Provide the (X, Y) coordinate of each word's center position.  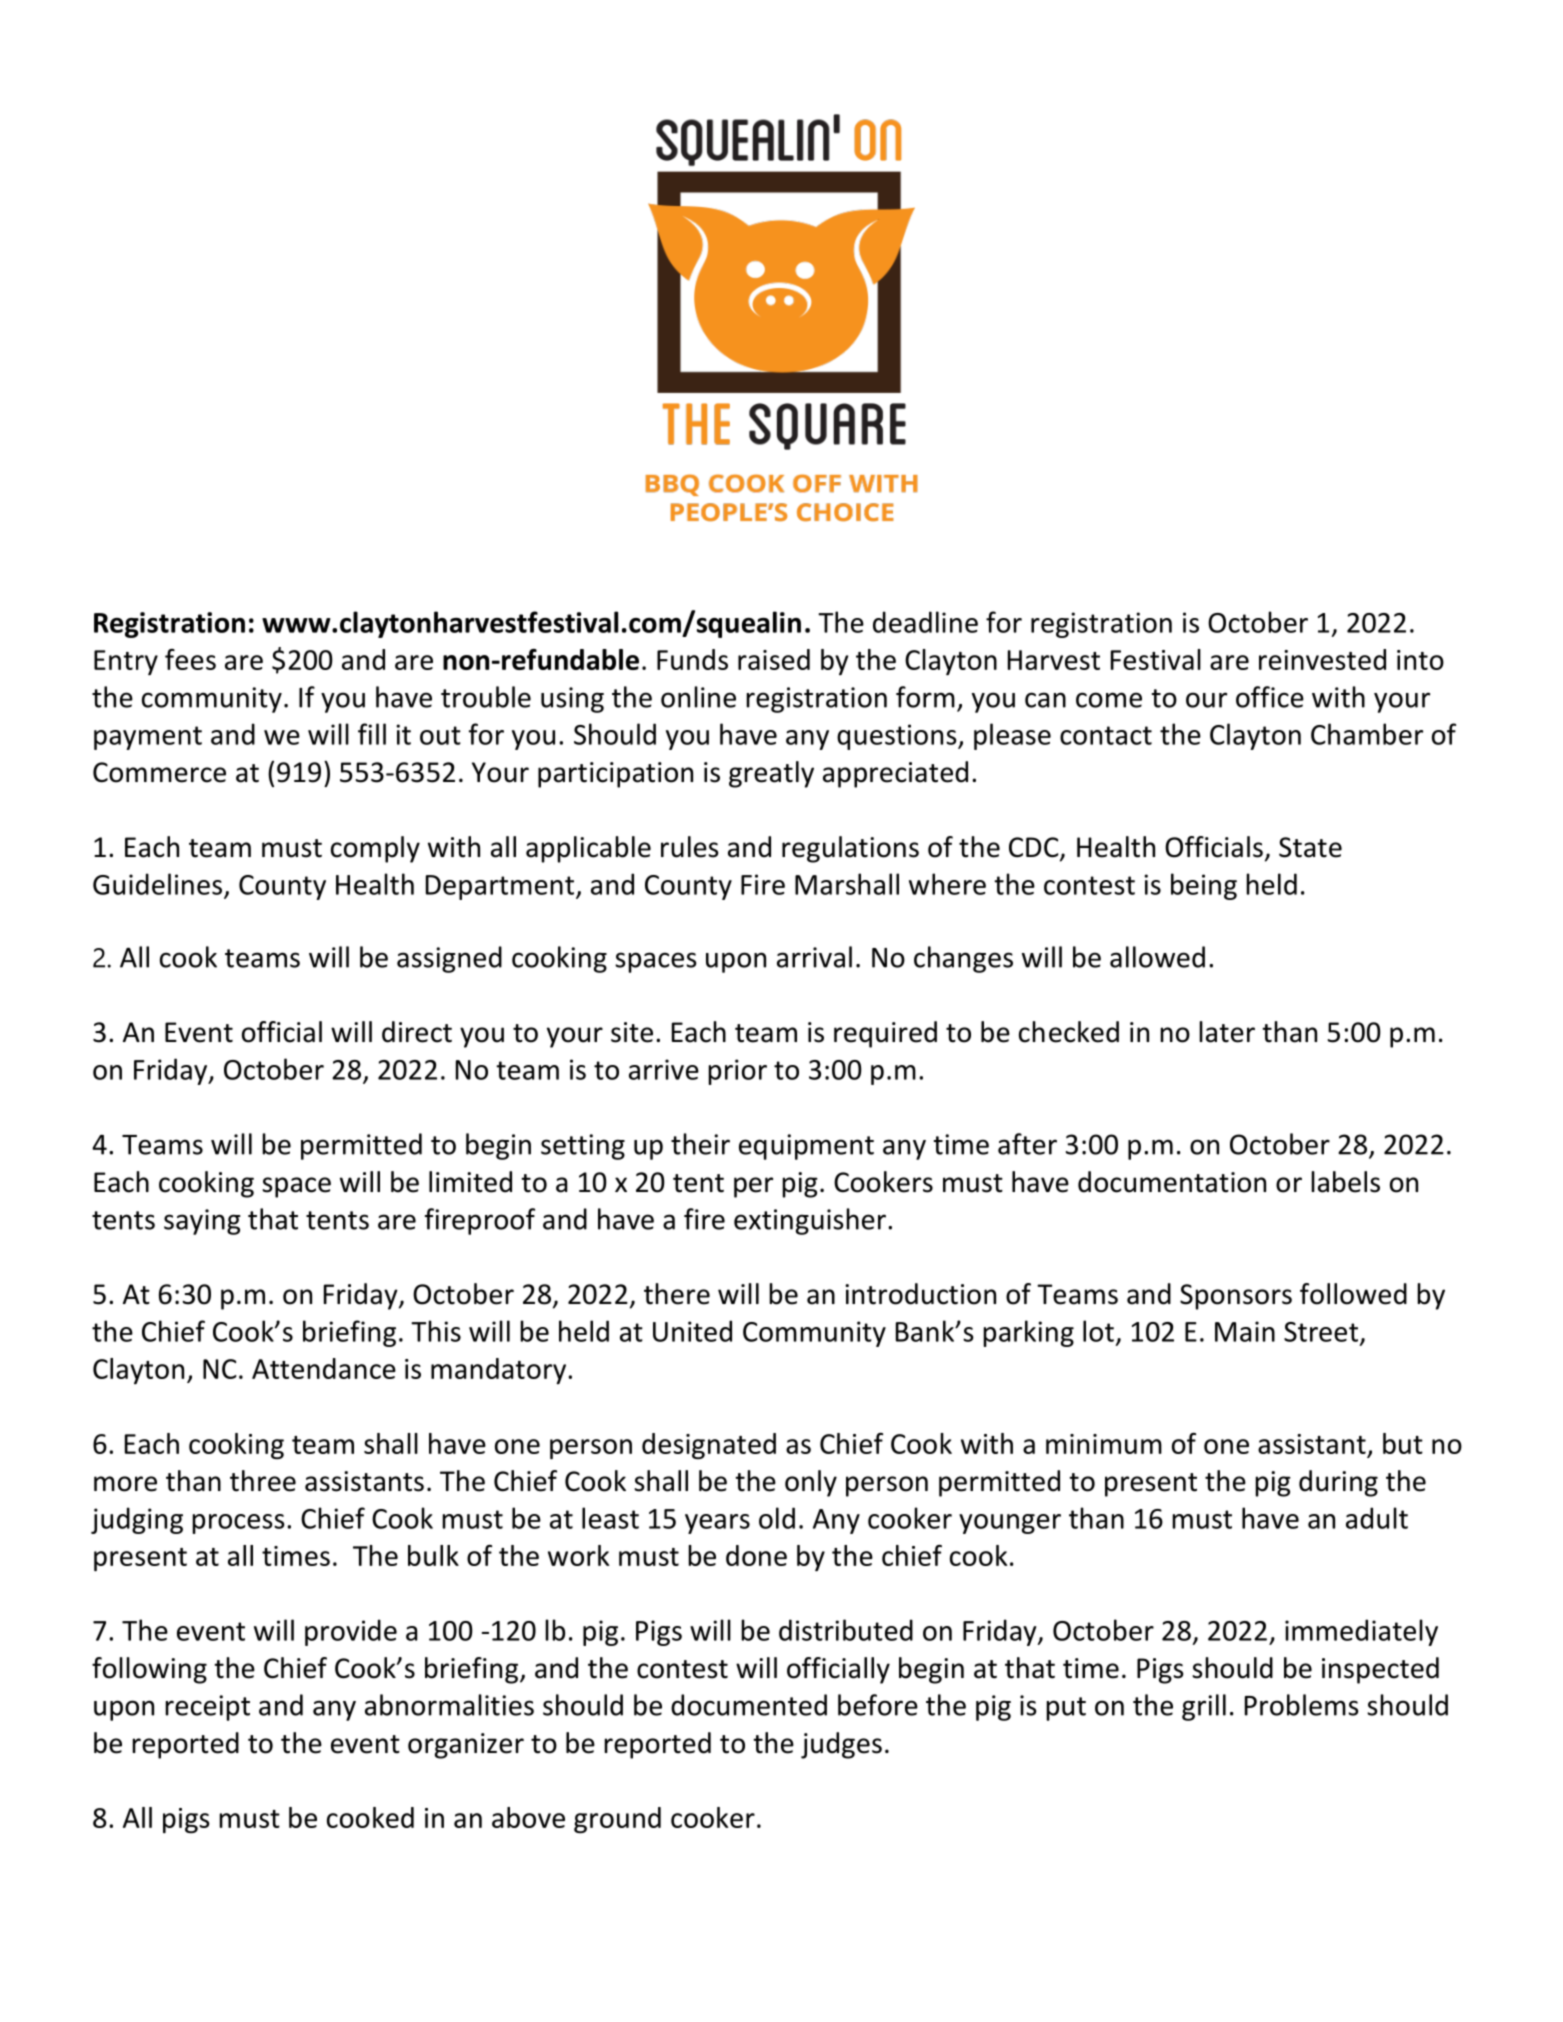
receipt (207, 1708)
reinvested (1322, 659)
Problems (1302, 1705)
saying (202, 1222)
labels (1345, 1182)
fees (190, 659)
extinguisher (810, 1221)
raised (774, 659)
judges (841, 1745)
